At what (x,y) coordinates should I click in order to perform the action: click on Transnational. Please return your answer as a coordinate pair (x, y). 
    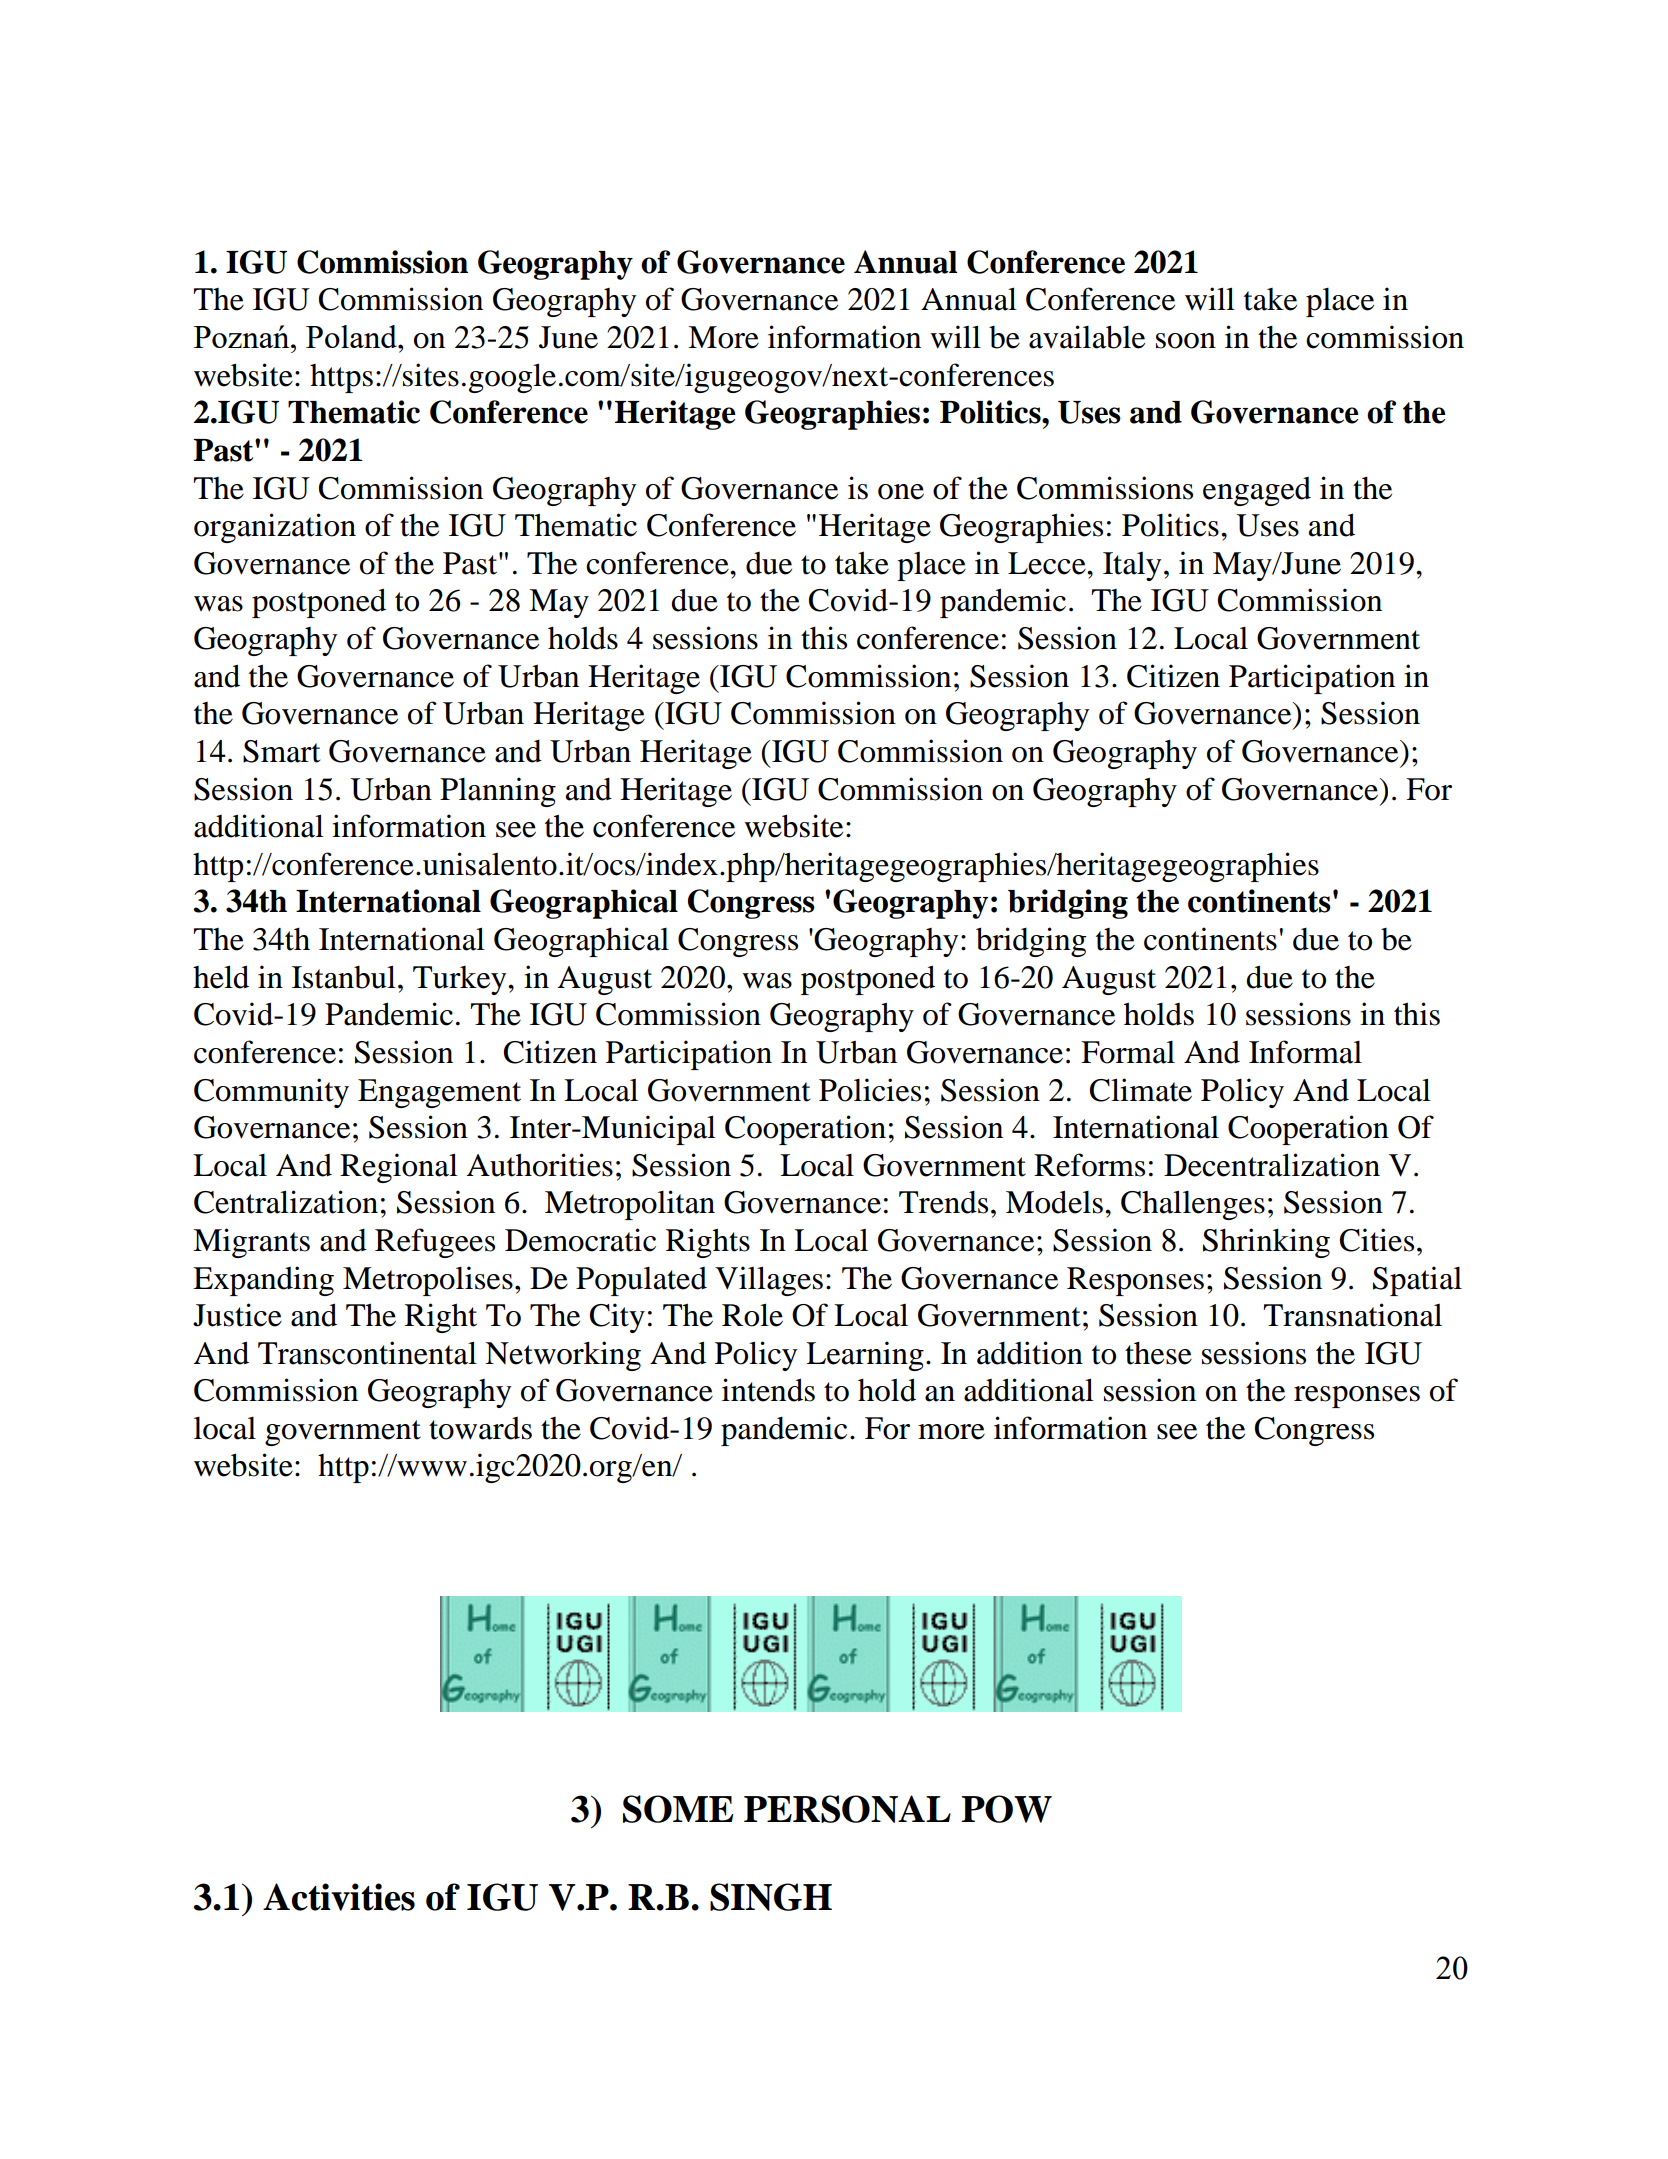
    Looking at the image, I should click on (1353, 1315).
